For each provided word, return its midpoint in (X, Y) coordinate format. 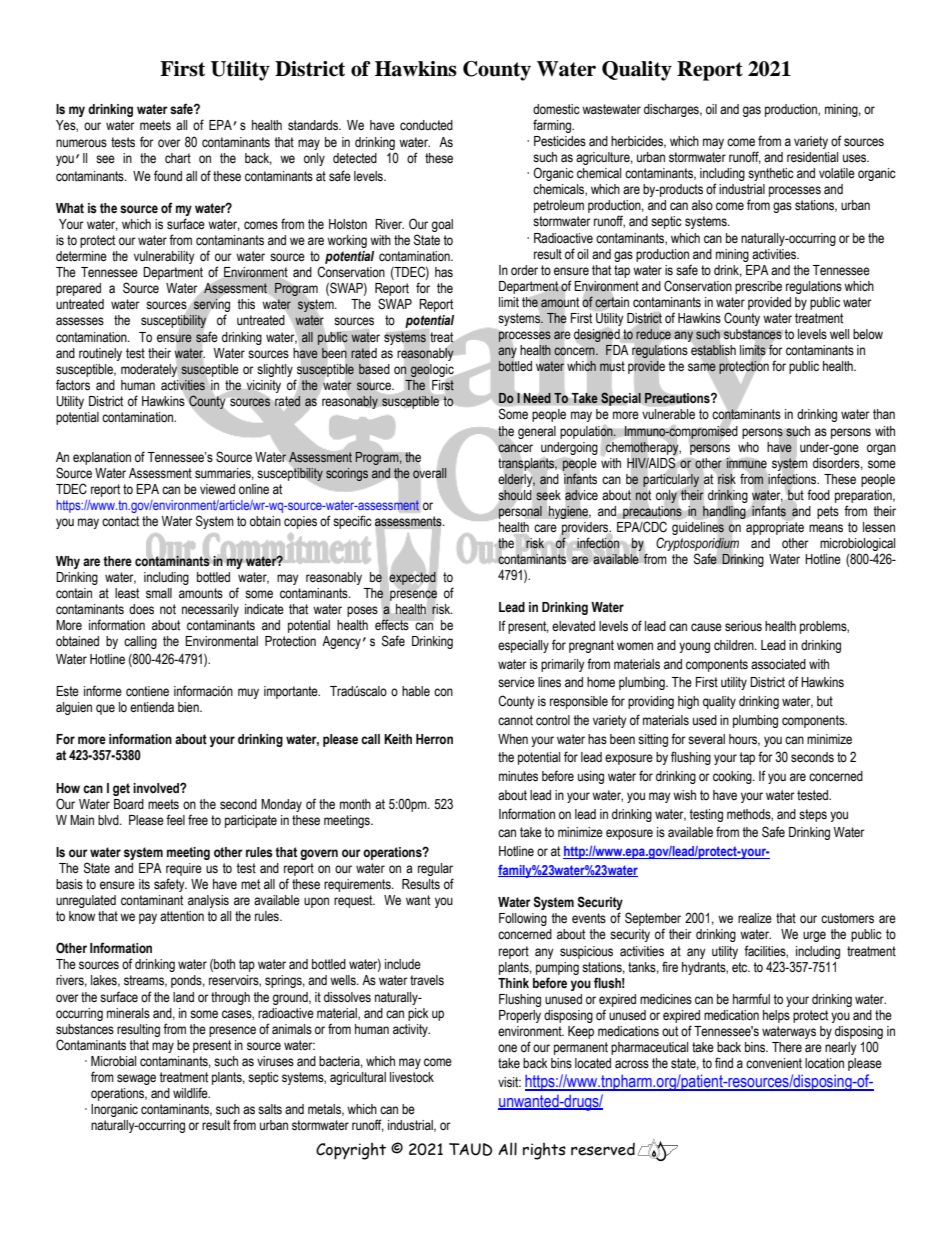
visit (509, 1082)
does (141, 609)
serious (743, 626)
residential (812, 157)
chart (178, 158)
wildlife (191, 1093)
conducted (426, 125)
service (516, 682)
